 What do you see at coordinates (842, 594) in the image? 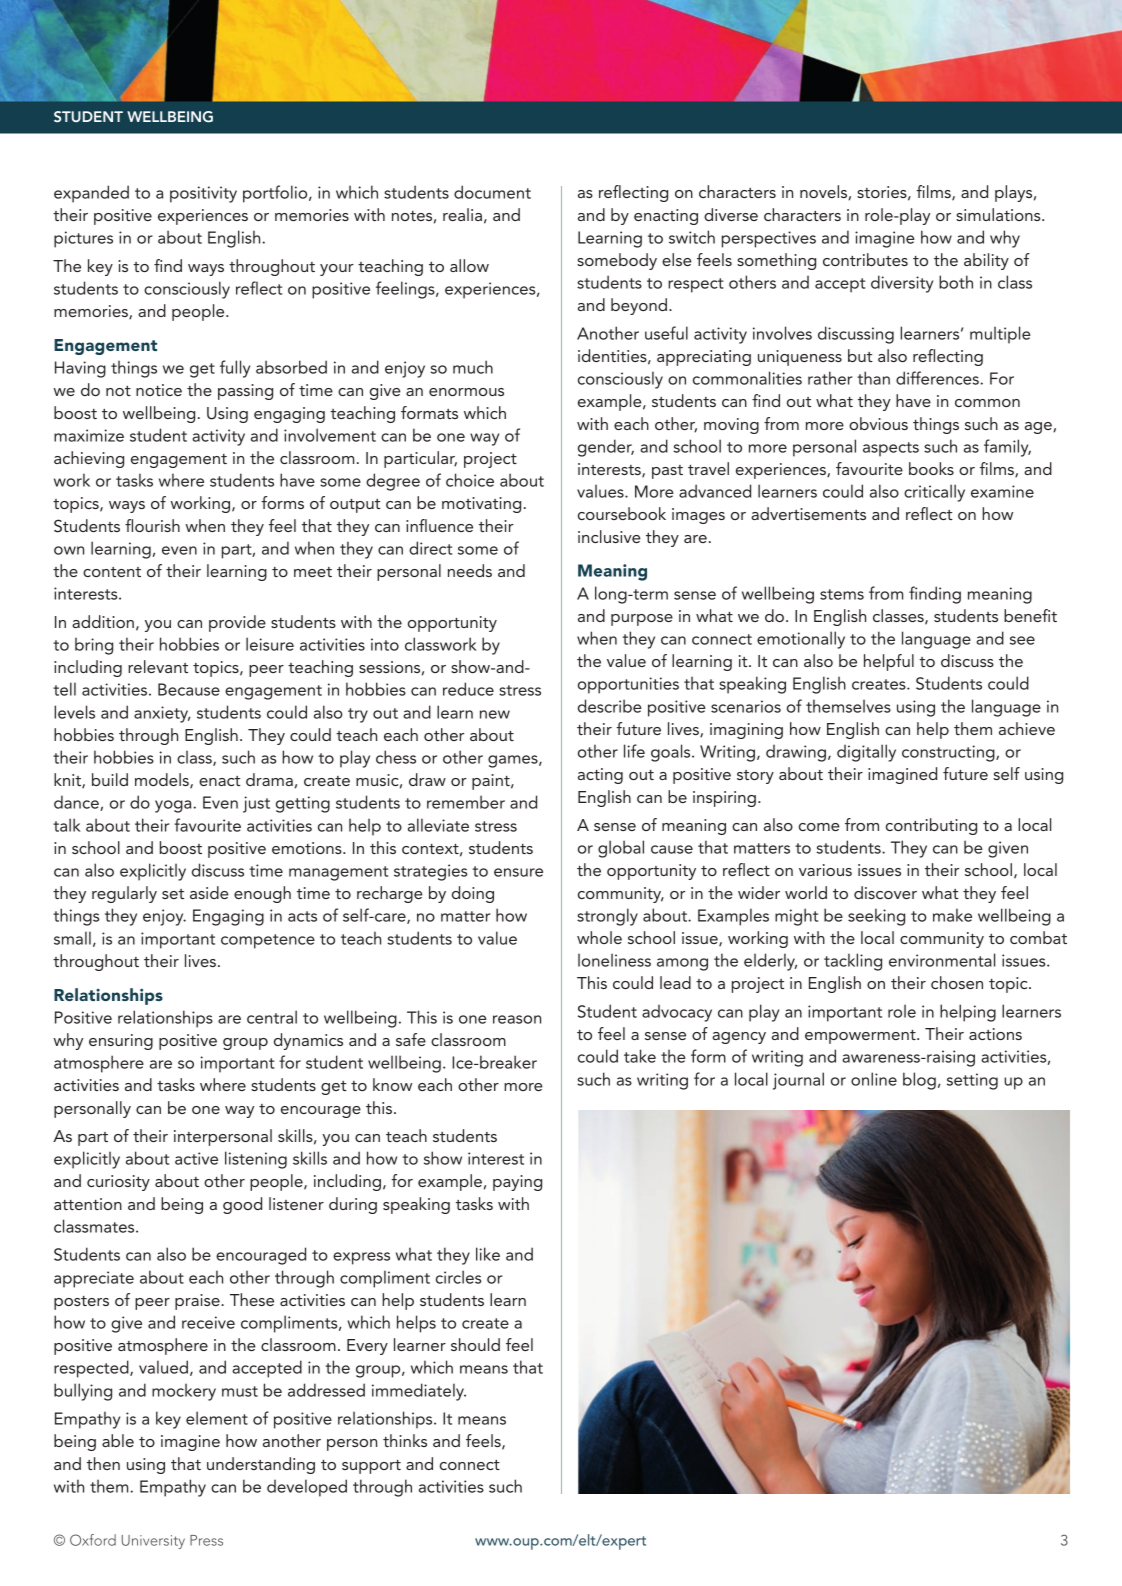
I see `stems` at bounding box center [842, 594].
